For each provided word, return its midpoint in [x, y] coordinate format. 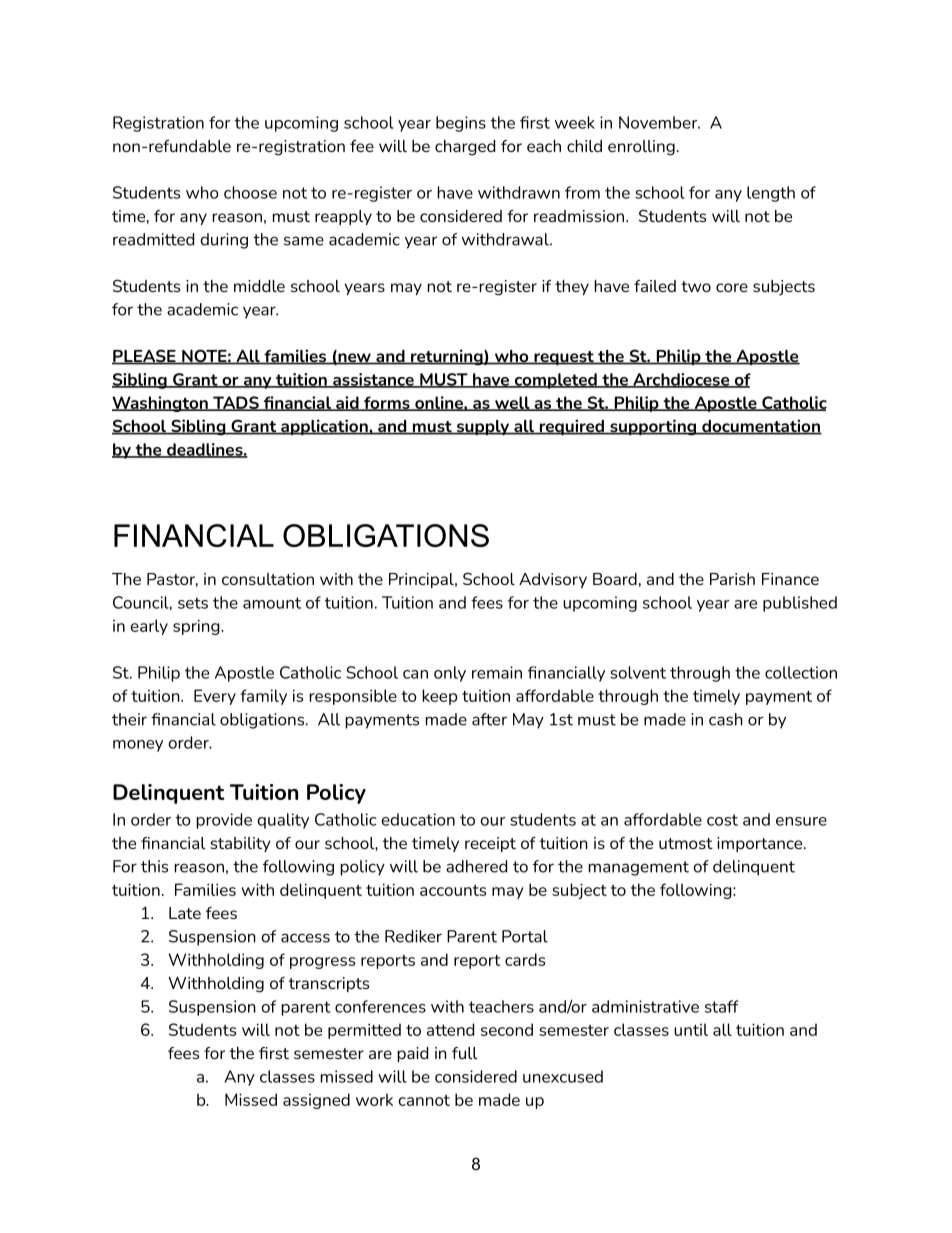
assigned [316, 1101]
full [465, 1053]
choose [250, 192]
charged [465, 148]
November [659, 122]
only [450, 674]
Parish [732, 579]
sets [193, 603]
